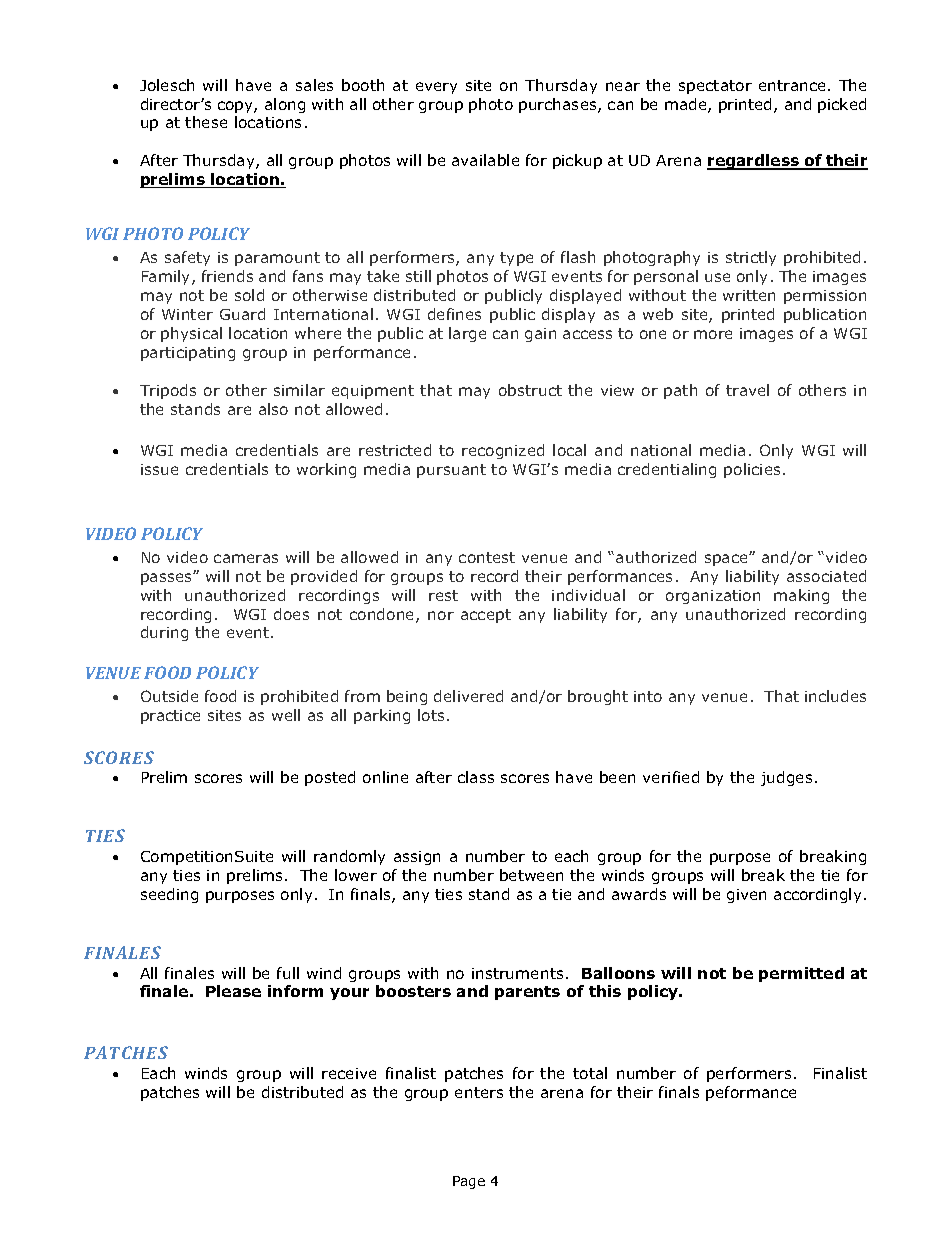 The width and height of the screenshot is (952, 1233). Describe the element at coordinates (206, 122) in the screenshot. I see `these` at that location.
